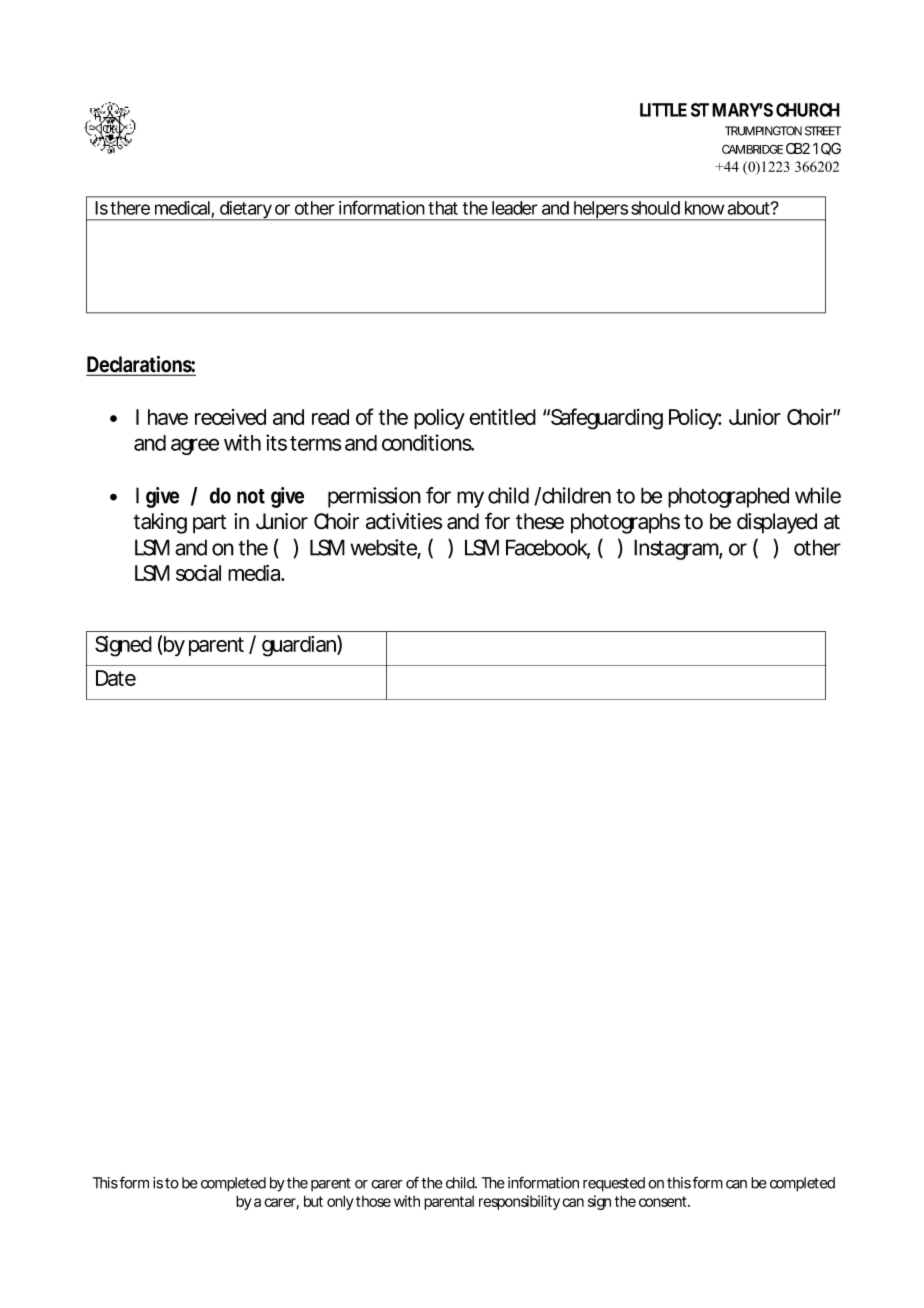  I want to click on entitled, so click(502, 417).
